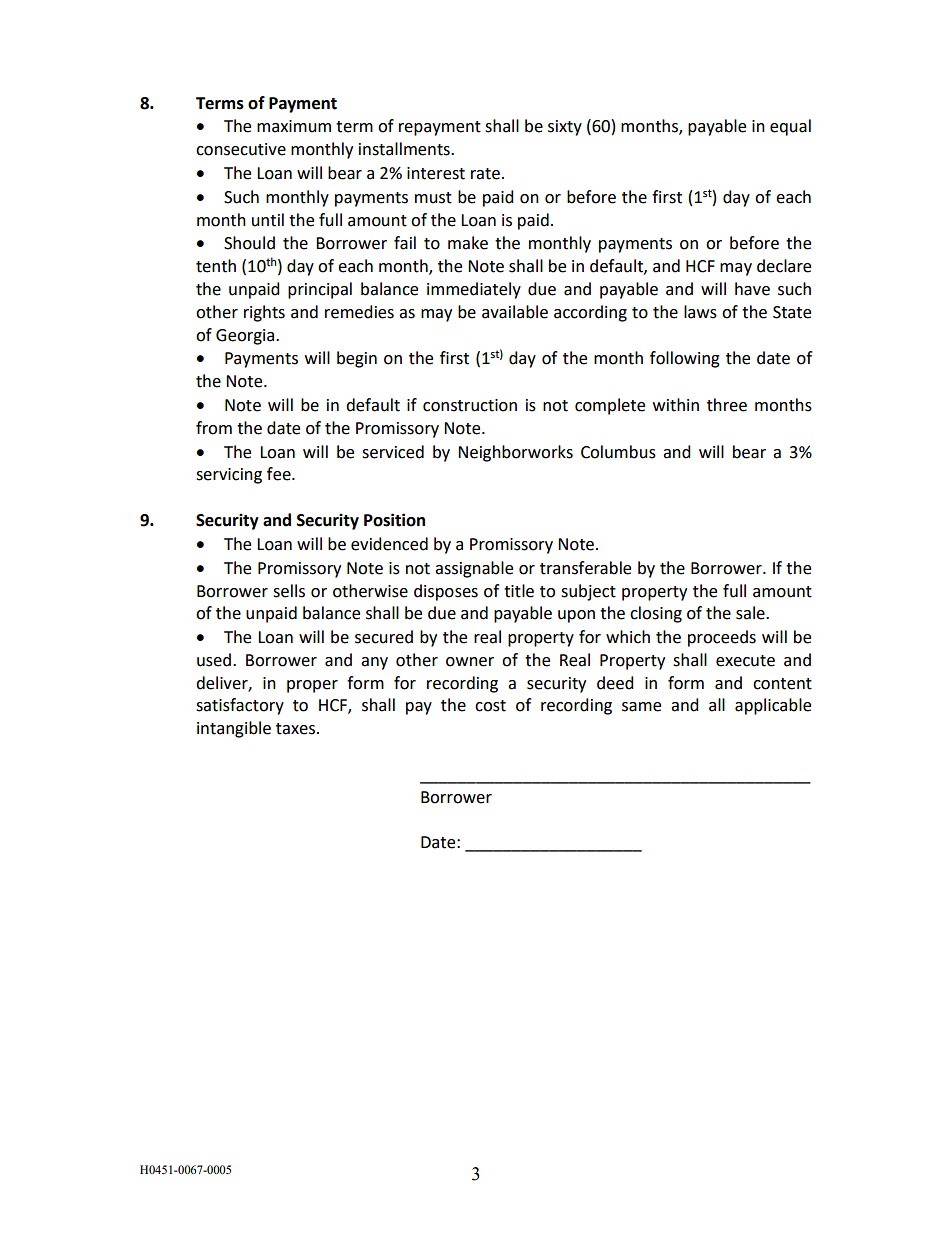 Image resolution: width=952 pixels, height=1233 pixels. I want to click on sells, so click(289, 591).
